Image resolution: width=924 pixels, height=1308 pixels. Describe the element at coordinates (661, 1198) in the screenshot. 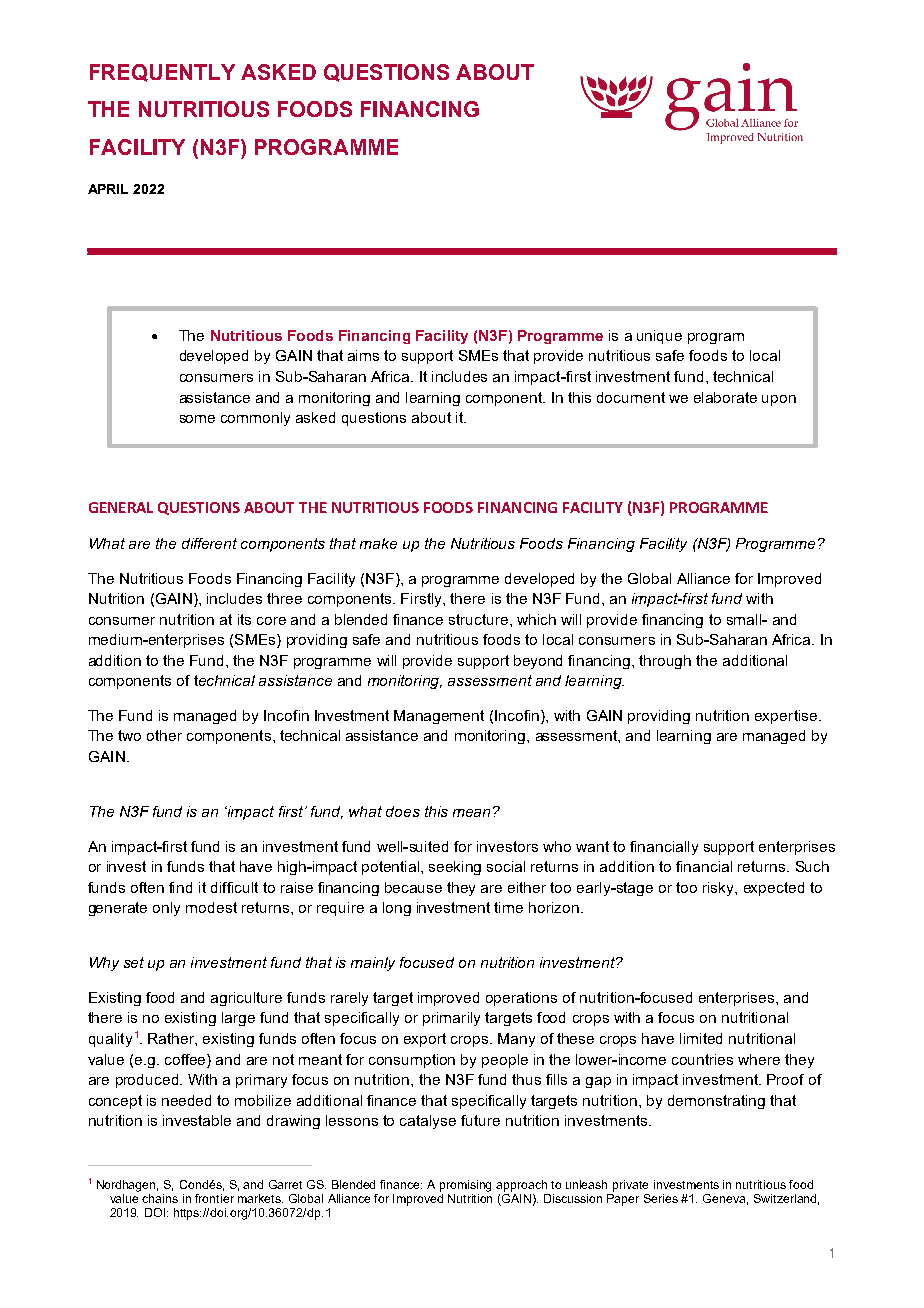

I see `Series` at that location.
